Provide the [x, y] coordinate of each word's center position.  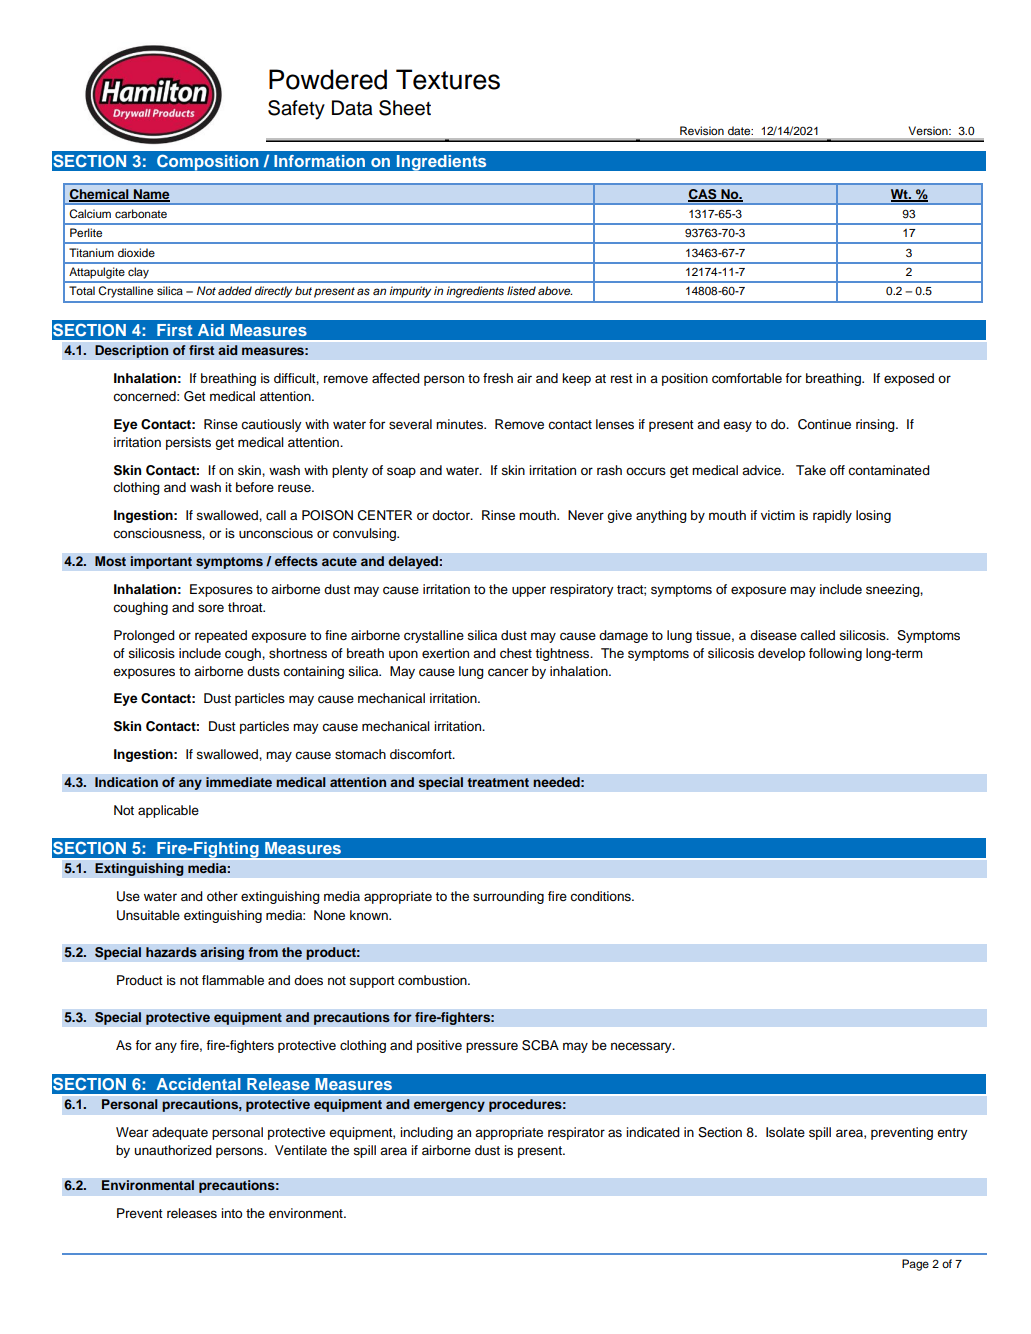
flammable [233, 980]
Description [132, 351]
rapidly [832, 516]
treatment [498, 782]
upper [529, 591]
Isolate [785, 1132]
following [835, 654]
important [161, 562]
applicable [168, 811]
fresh [498, 378]
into [231, 1213]
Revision [702, 130]
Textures [448, 79]
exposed [909, 379]
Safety [296, 110]
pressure [492, 1047]
